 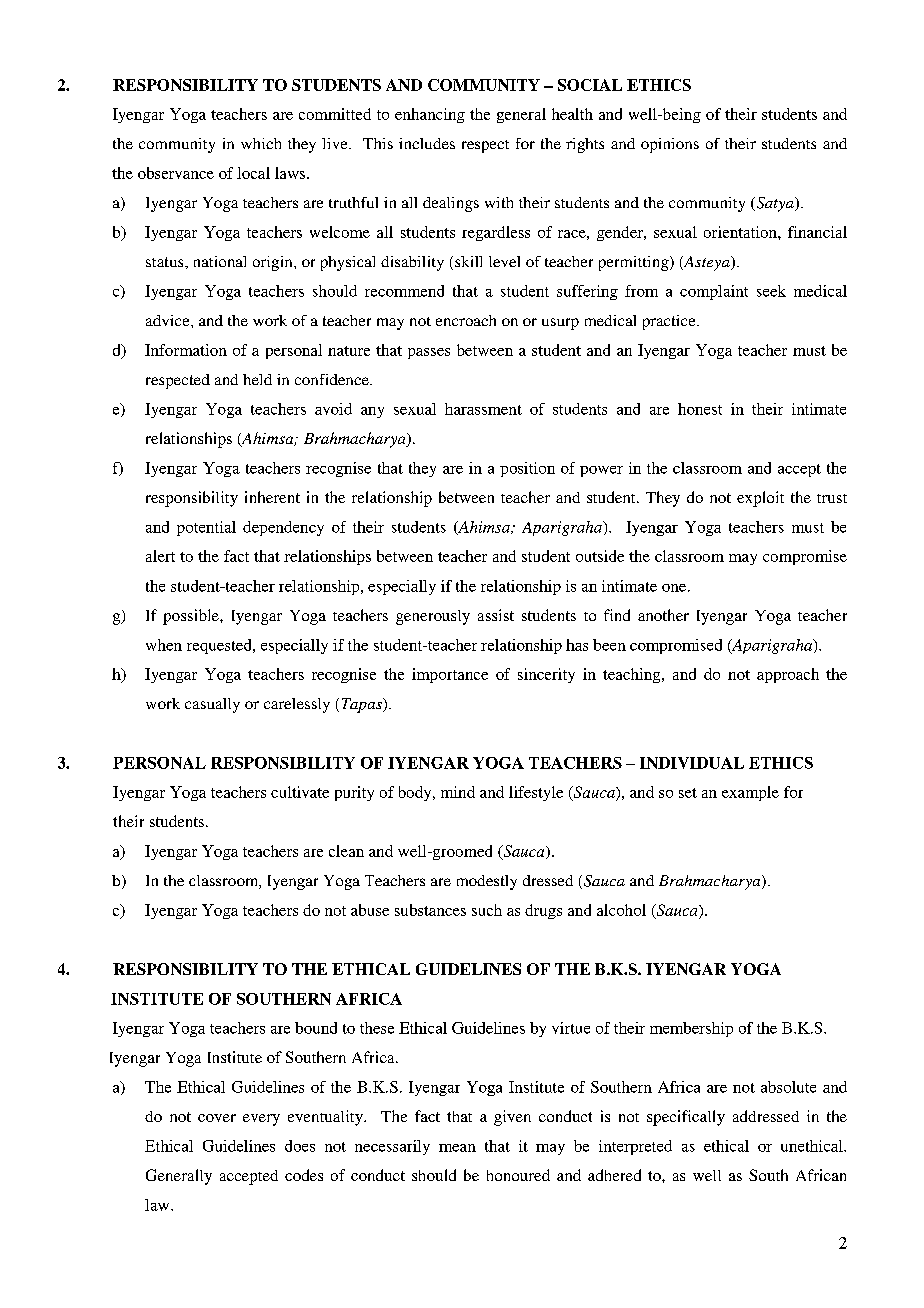 I want to click on assist, so click(x=496, y=615).
